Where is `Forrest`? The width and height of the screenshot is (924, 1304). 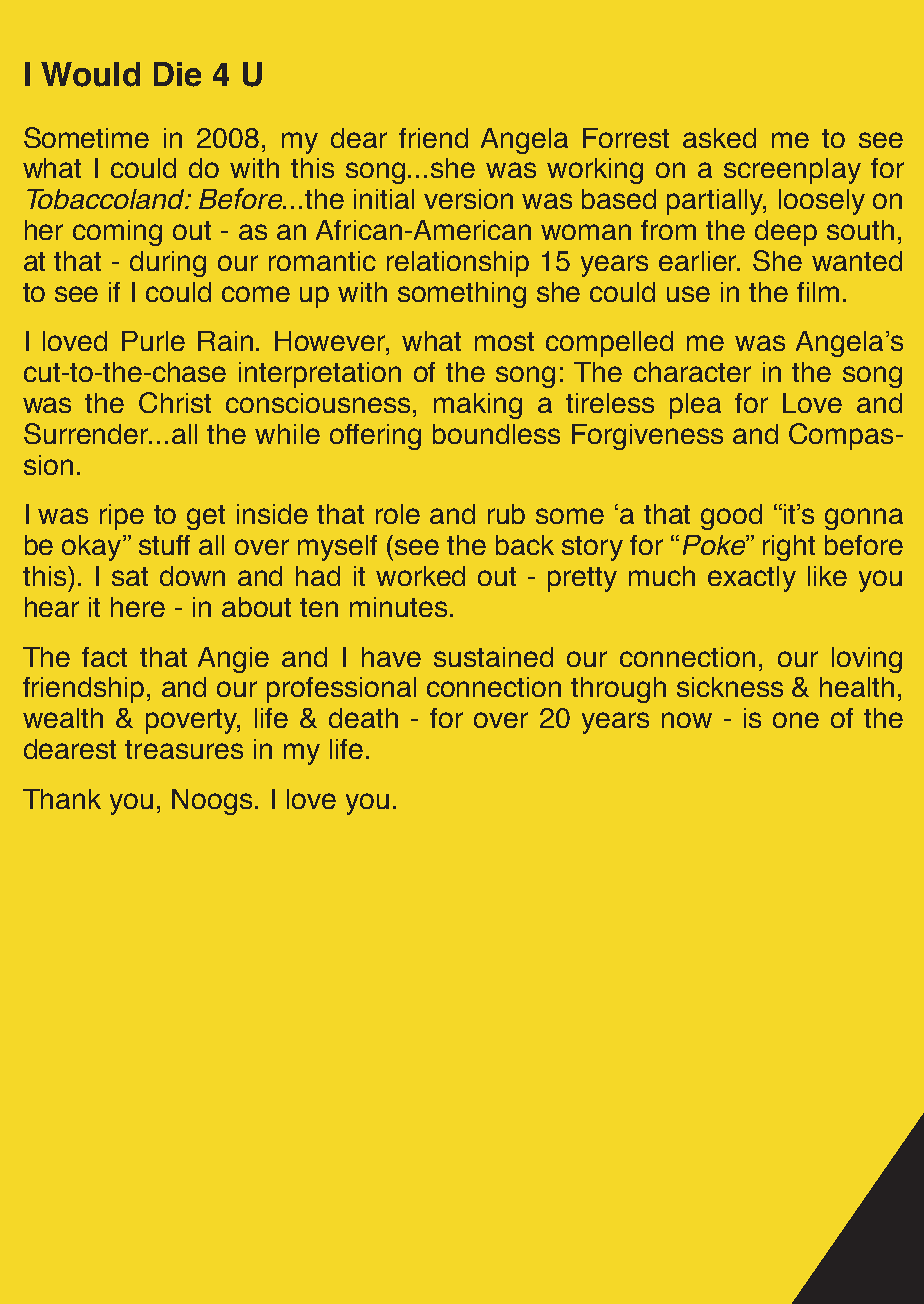
Forrest is located at coordinates (626, 138).
